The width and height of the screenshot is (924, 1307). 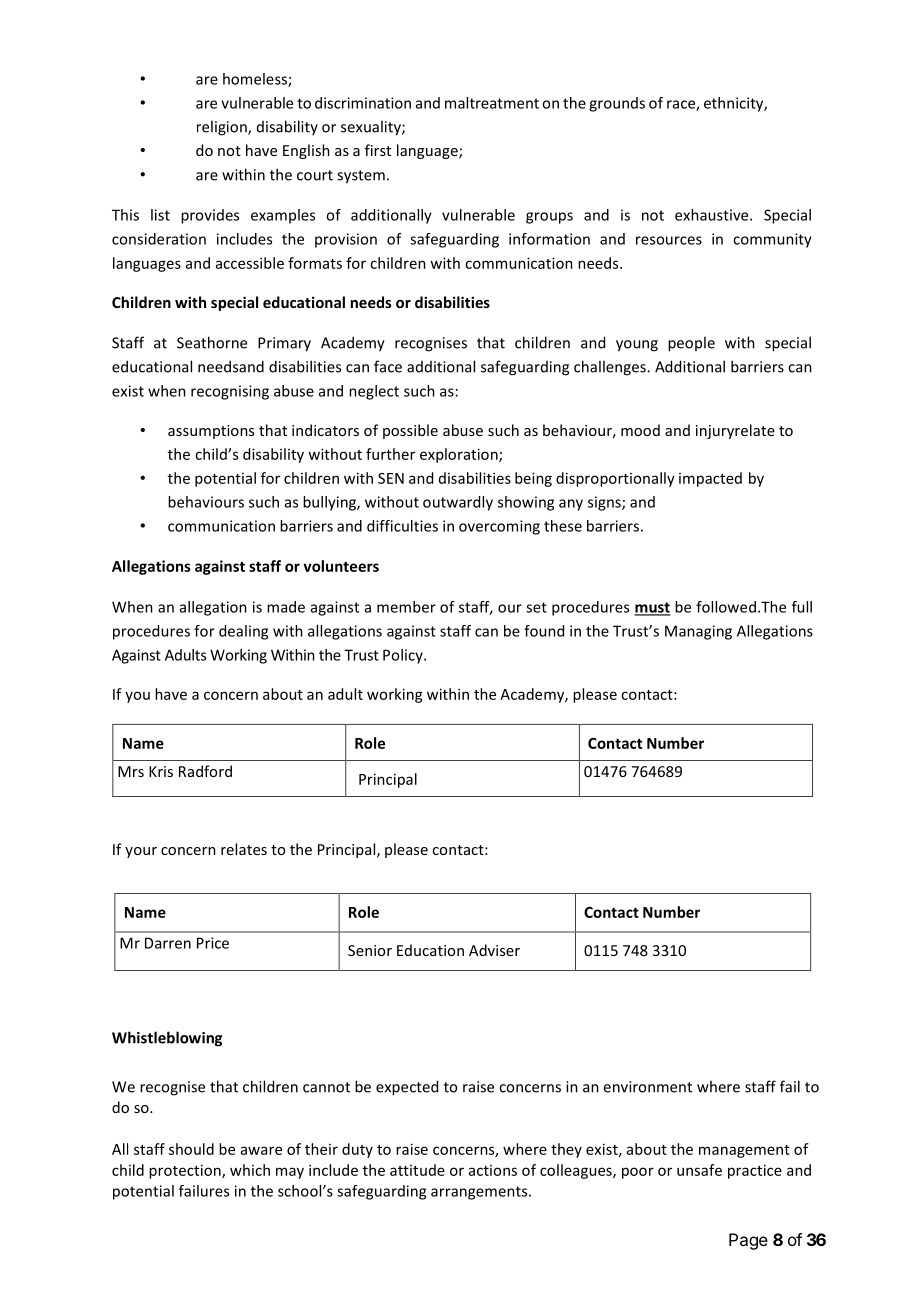 What do you see at coordinates (211, 432) in the screenshot?
I see `assumptions` at bounding box center [211, 432].
